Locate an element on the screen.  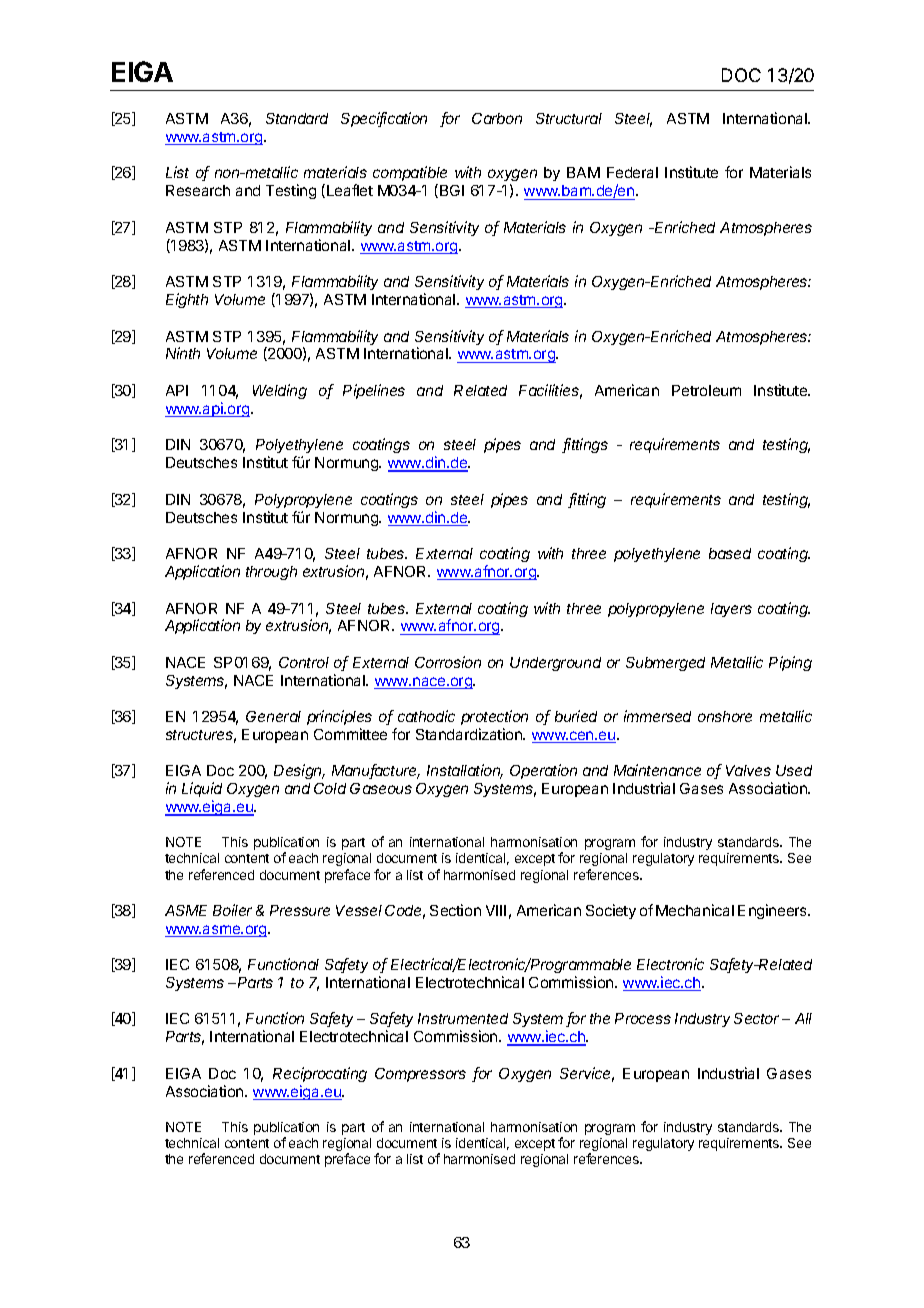
Petroleum is located at coordinates (706, 390).
